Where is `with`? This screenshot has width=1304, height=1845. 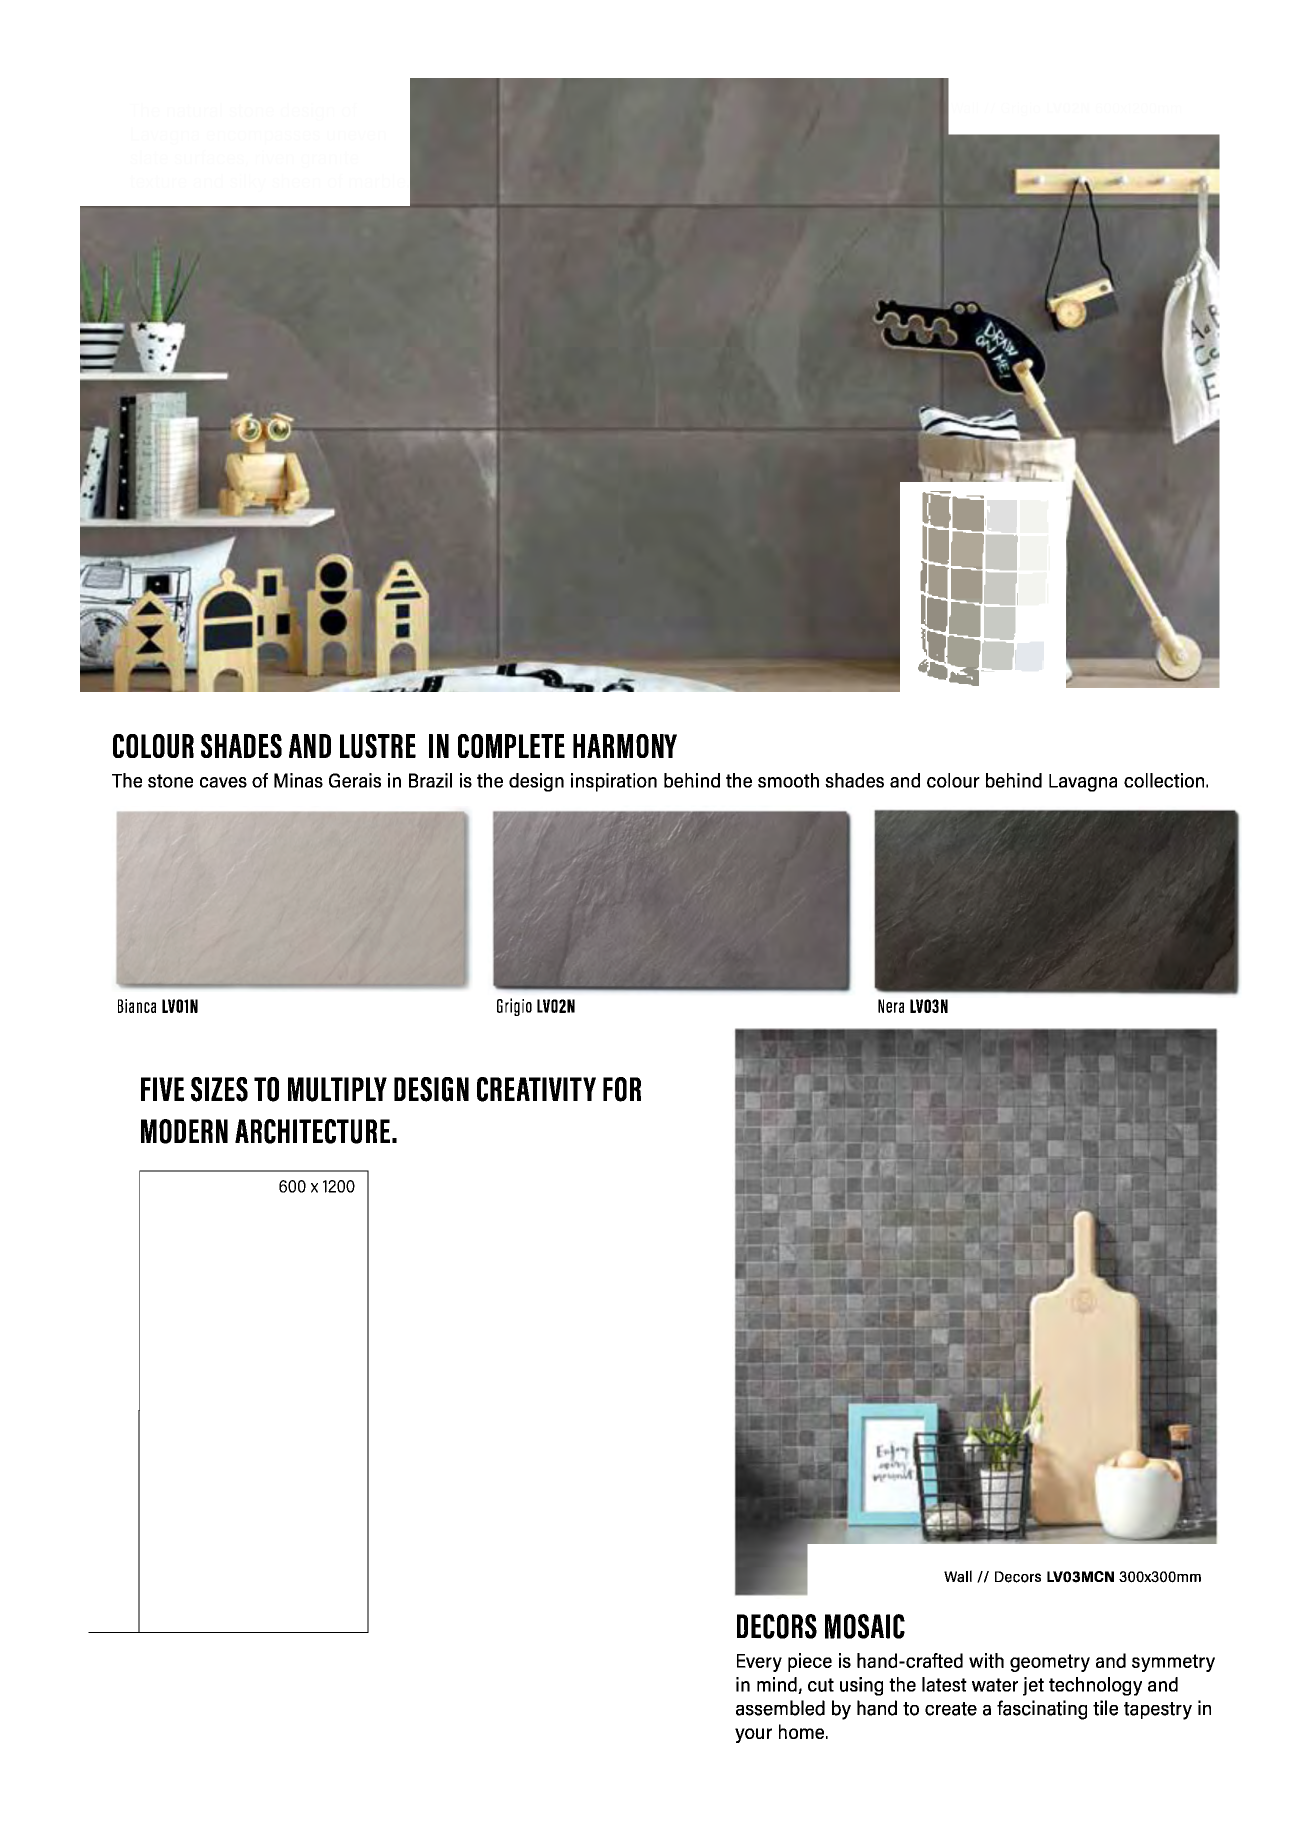 with is located at coordinates (986, 1660).
